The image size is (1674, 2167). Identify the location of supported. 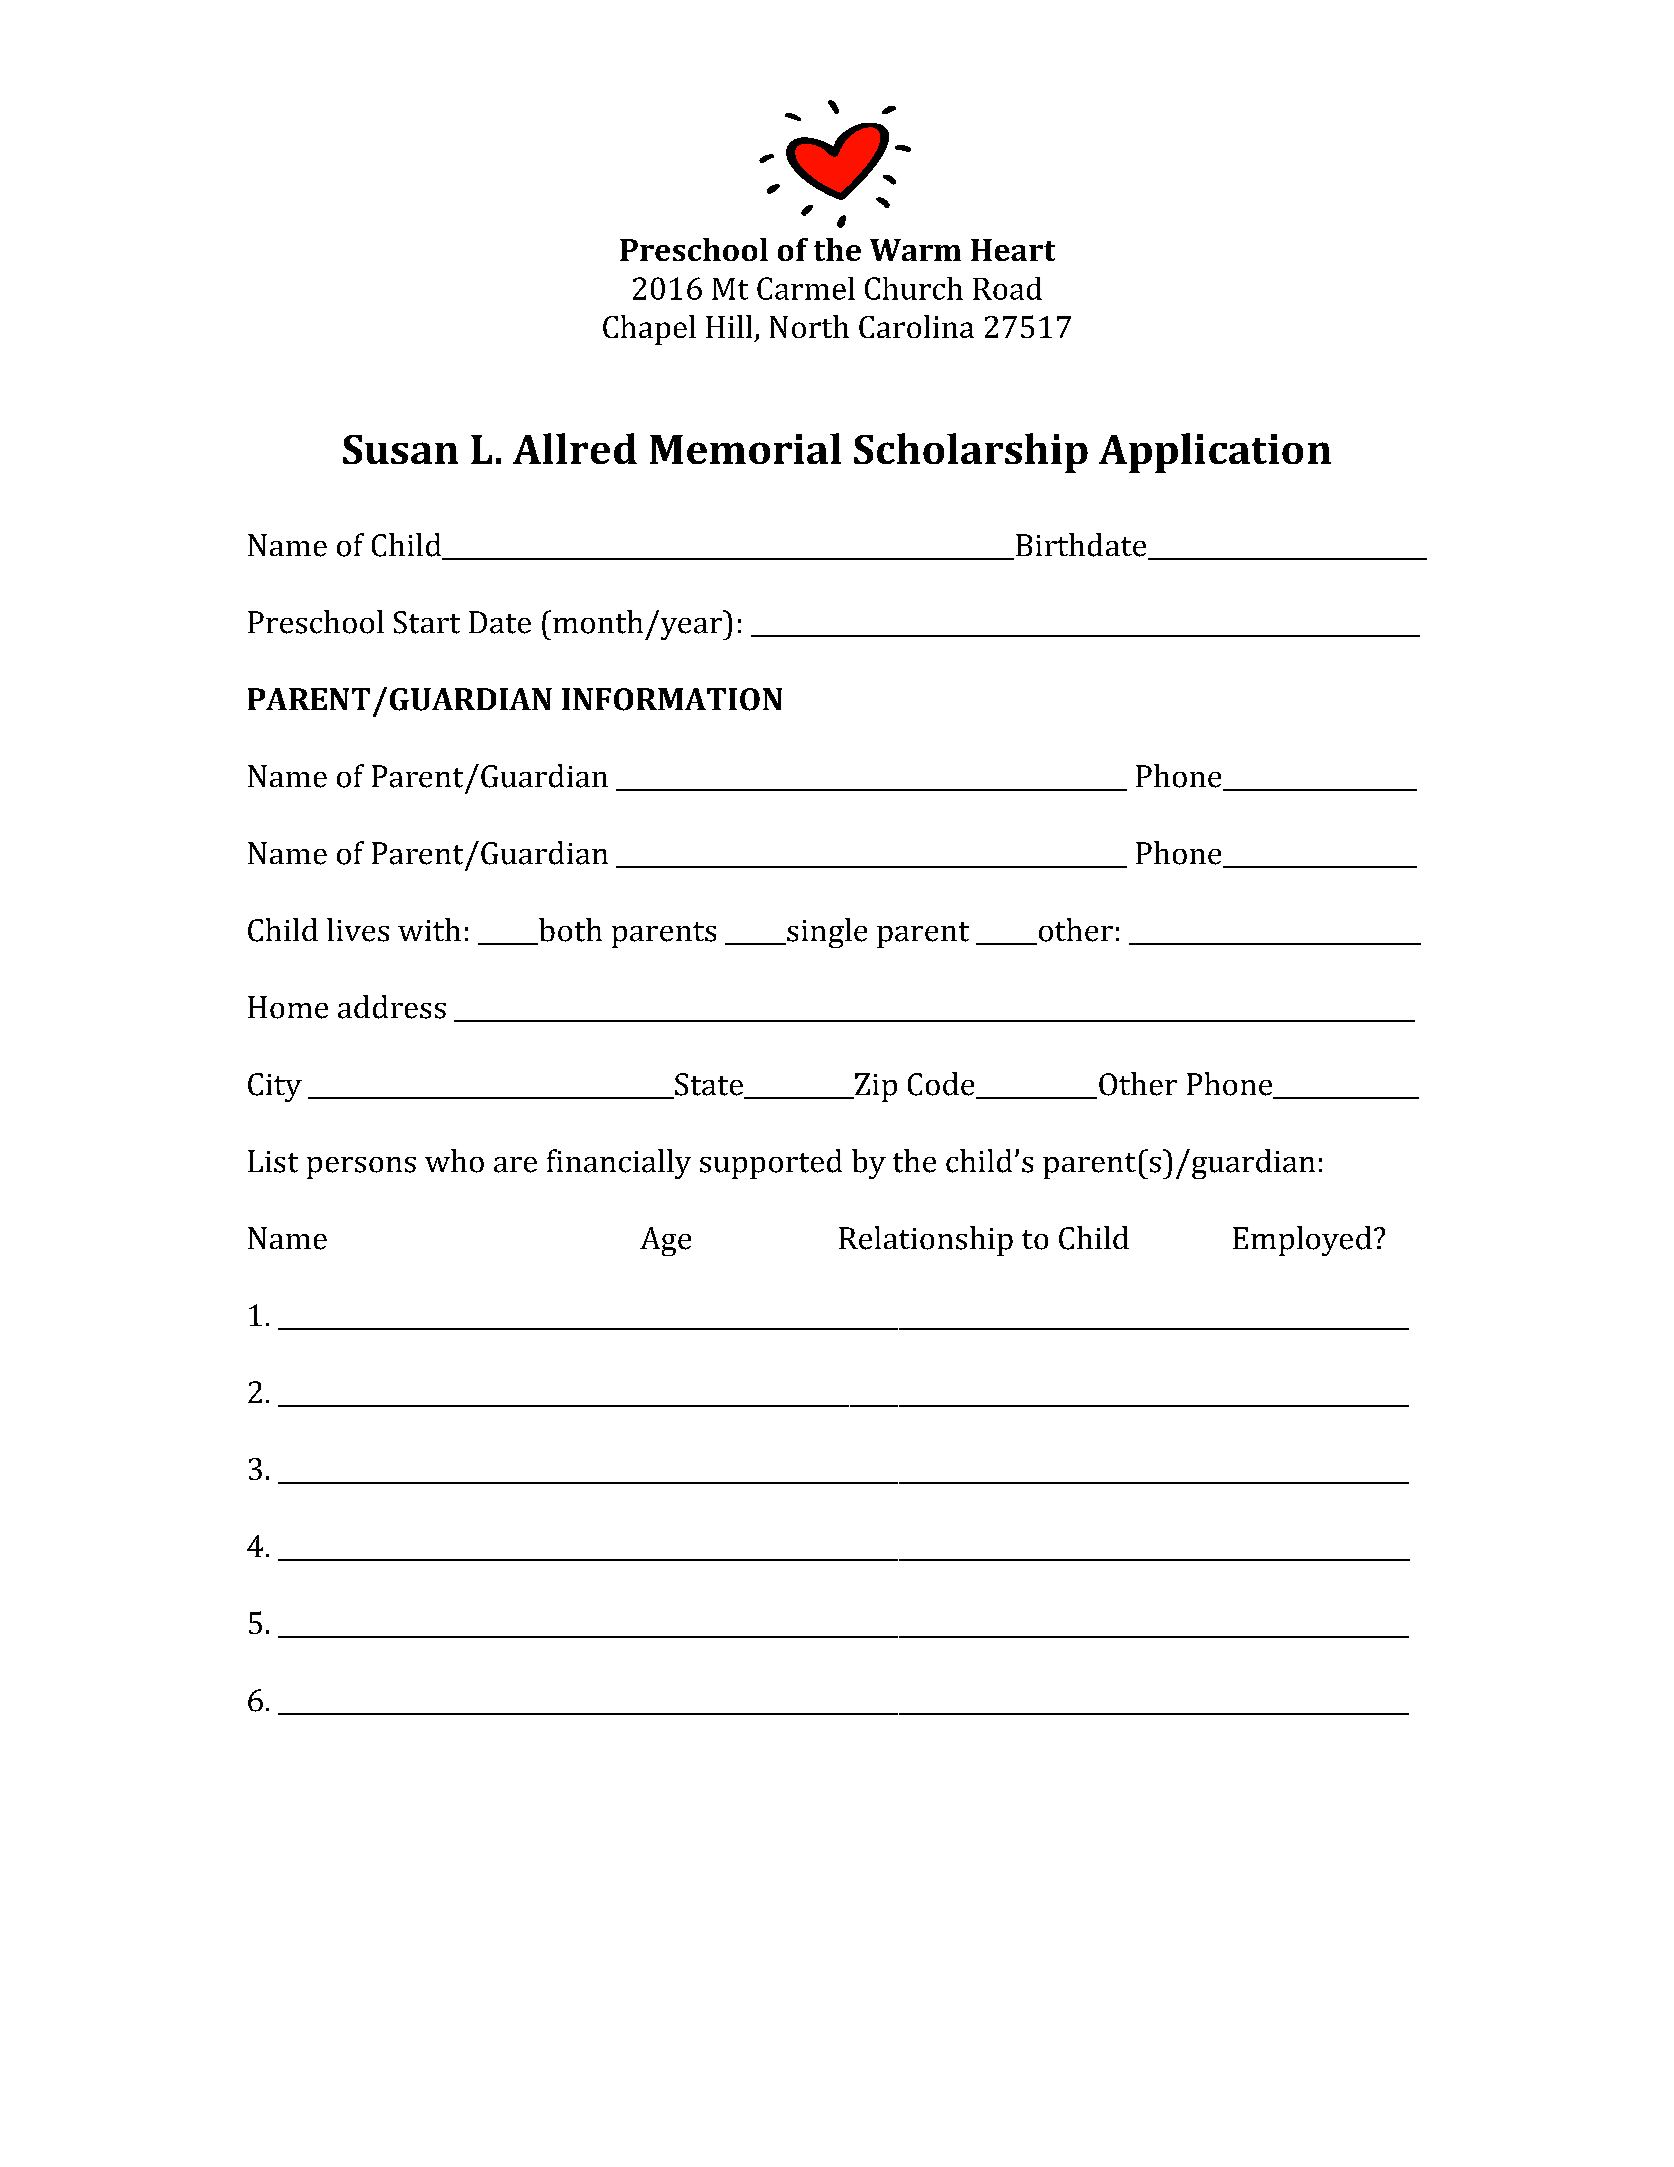
(771, 1164).
